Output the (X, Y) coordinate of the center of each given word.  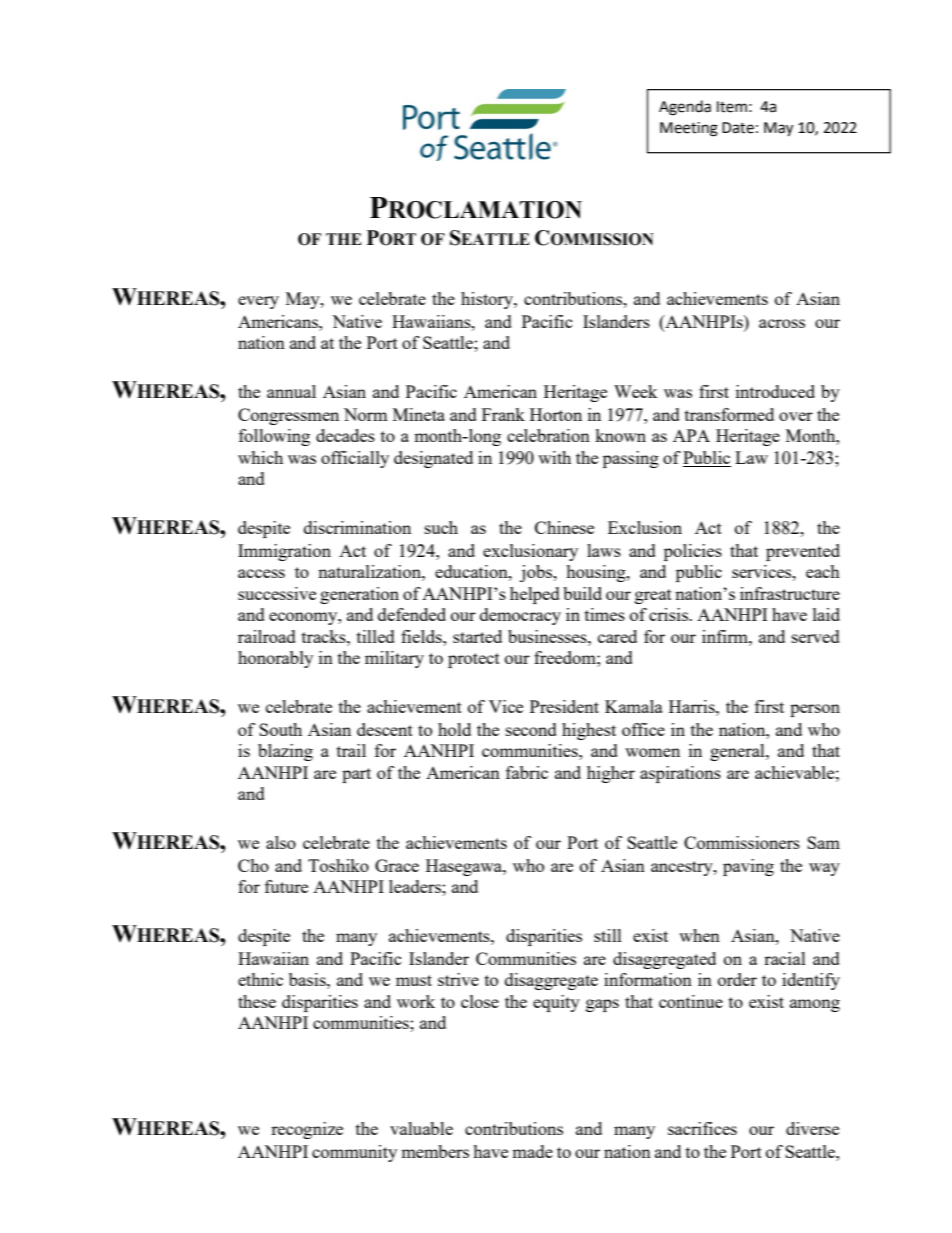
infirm (726, 636)
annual (291, 391)
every (258, 302)
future (286, 886)
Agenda (685, 108)
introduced (775, 391)
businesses (548, 636)
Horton (556, 414)
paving (748, 867)
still (608, 935)
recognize (307, 1130)
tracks (325, 636)
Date (738, 128)
